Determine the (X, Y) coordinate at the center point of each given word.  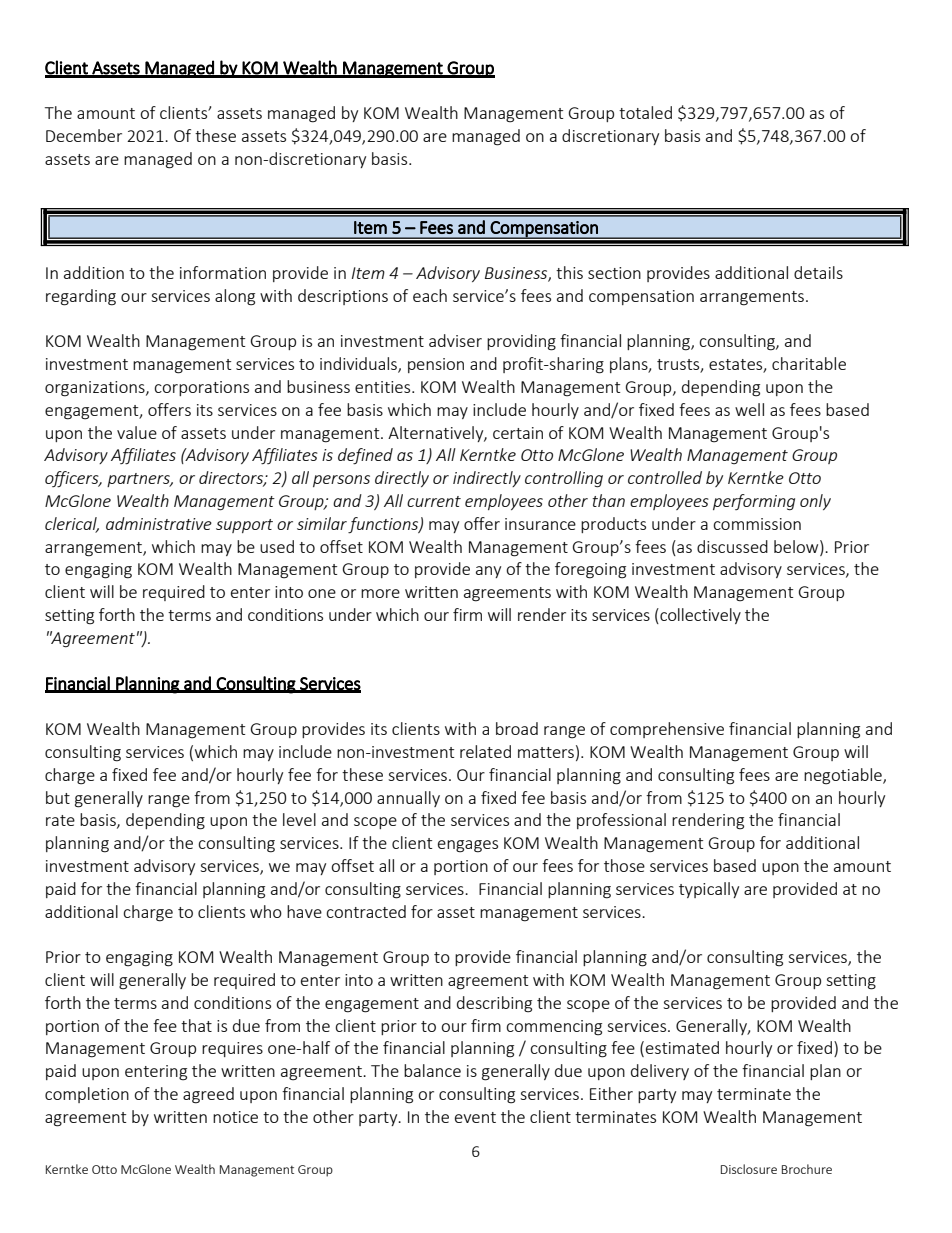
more (380, 593)
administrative (159, 523)
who (266, 911)
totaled (645, 112)
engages (468, 846)
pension (436, 365)
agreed (208, 1095)
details (818, 272)
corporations (201, 388)
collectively (699, 616)
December (84, 135)
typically (709, 890)
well (749, 409)
